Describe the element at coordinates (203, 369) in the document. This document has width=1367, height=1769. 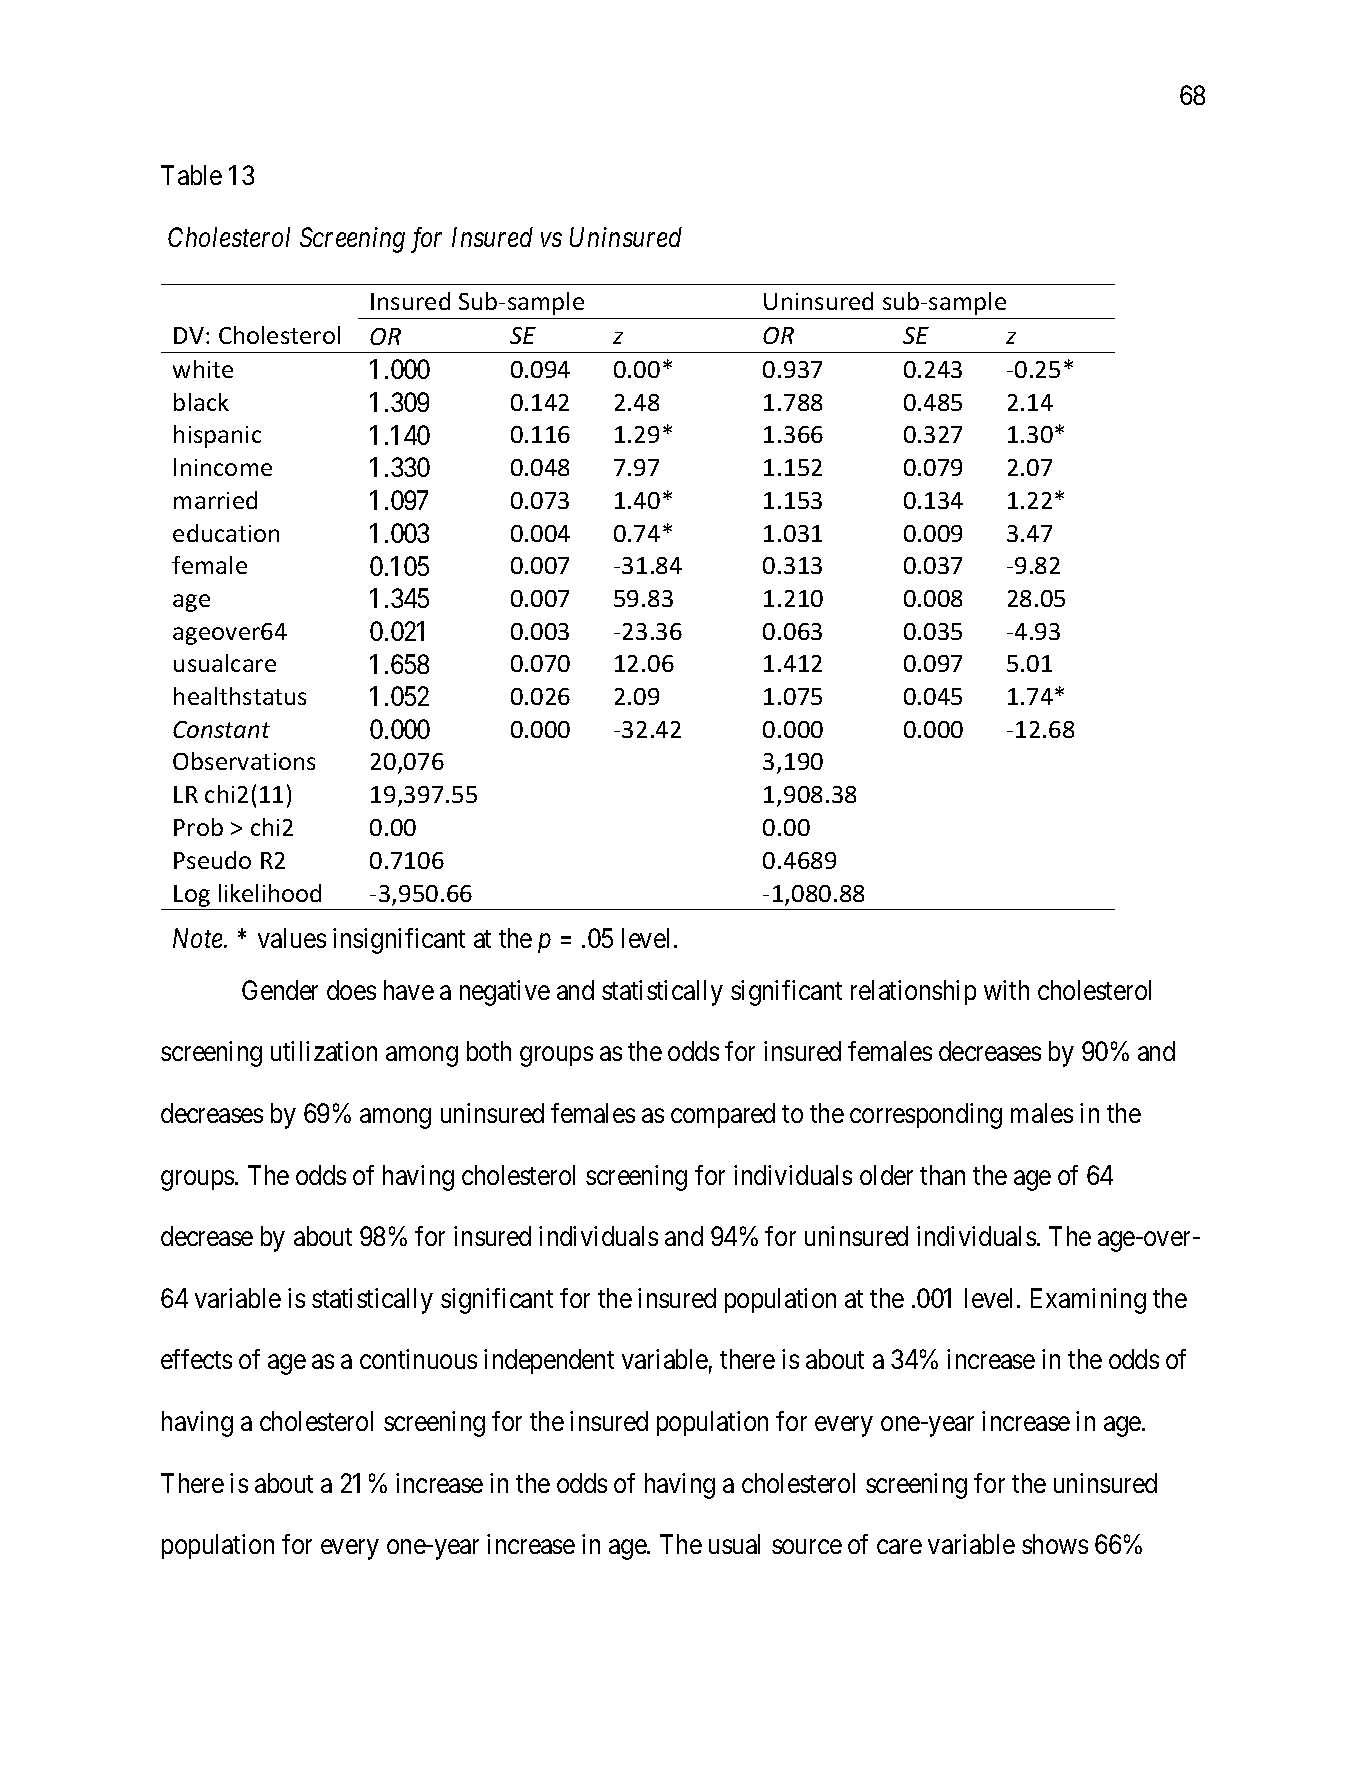
I see `white` at that location.
